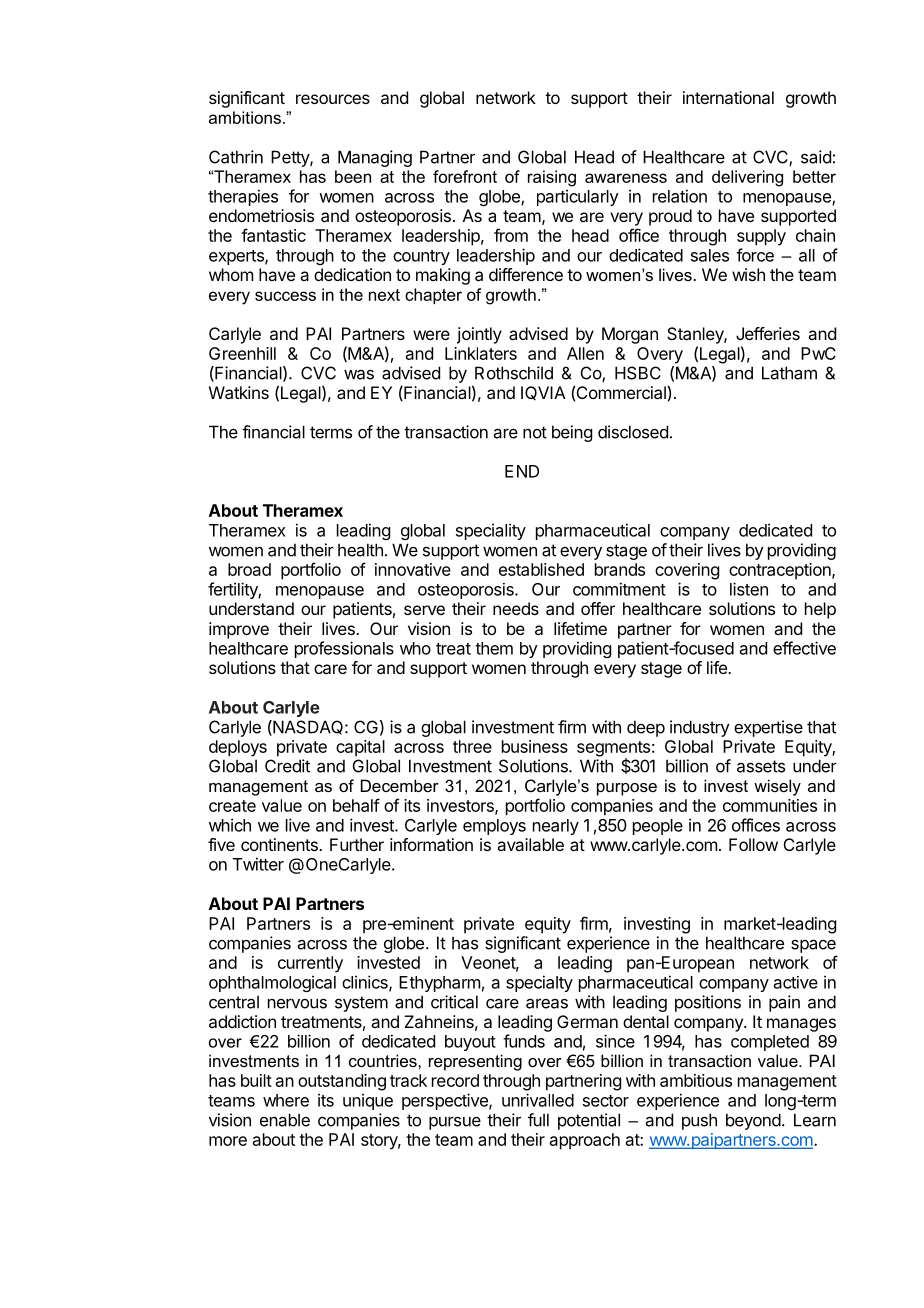 This document has height=1308, width=924. Describe the element at coordinates (287, 766) in the document. I see `Credit` at that location.
